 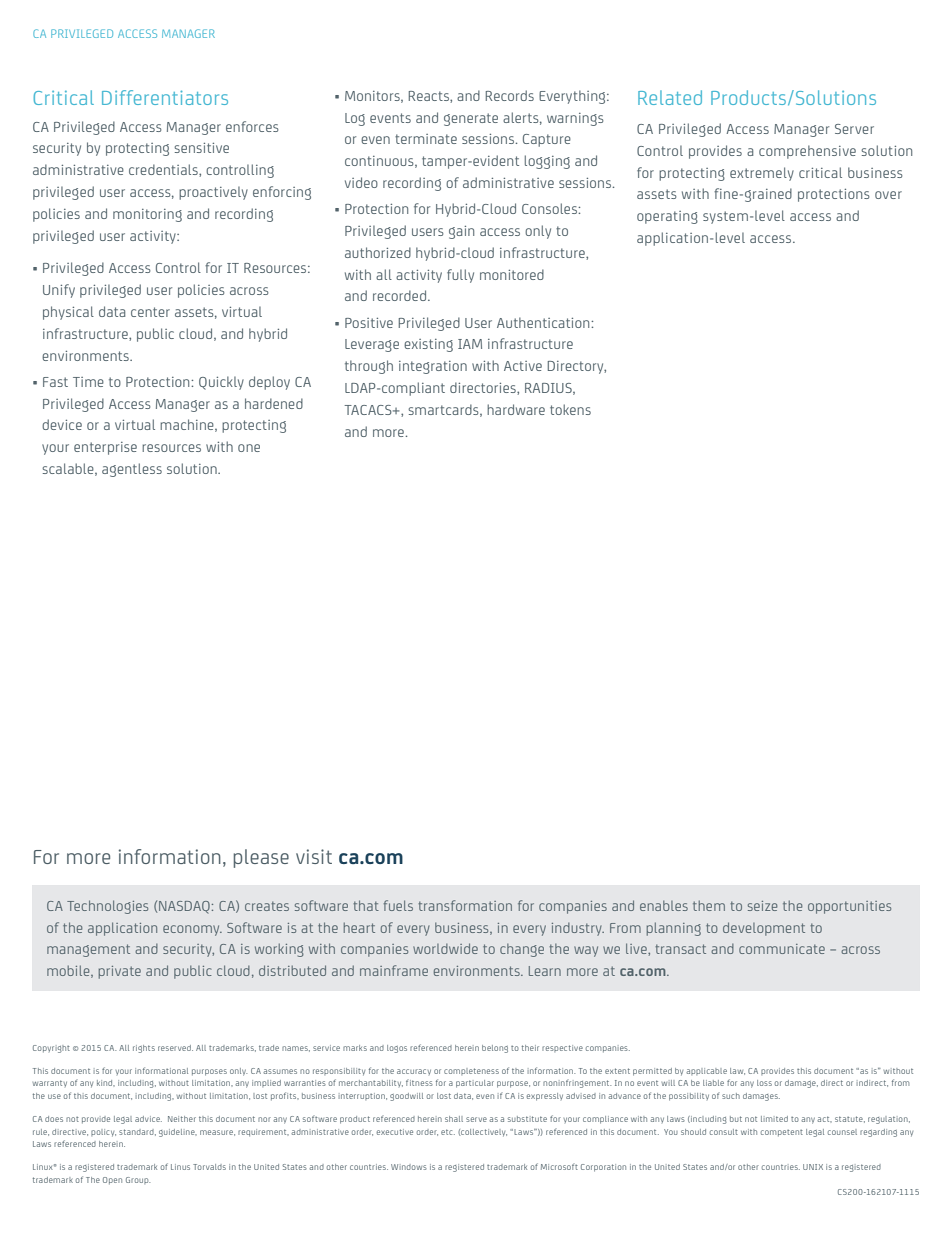 I want to click on comprehensive, so click(x=807, y=152).
